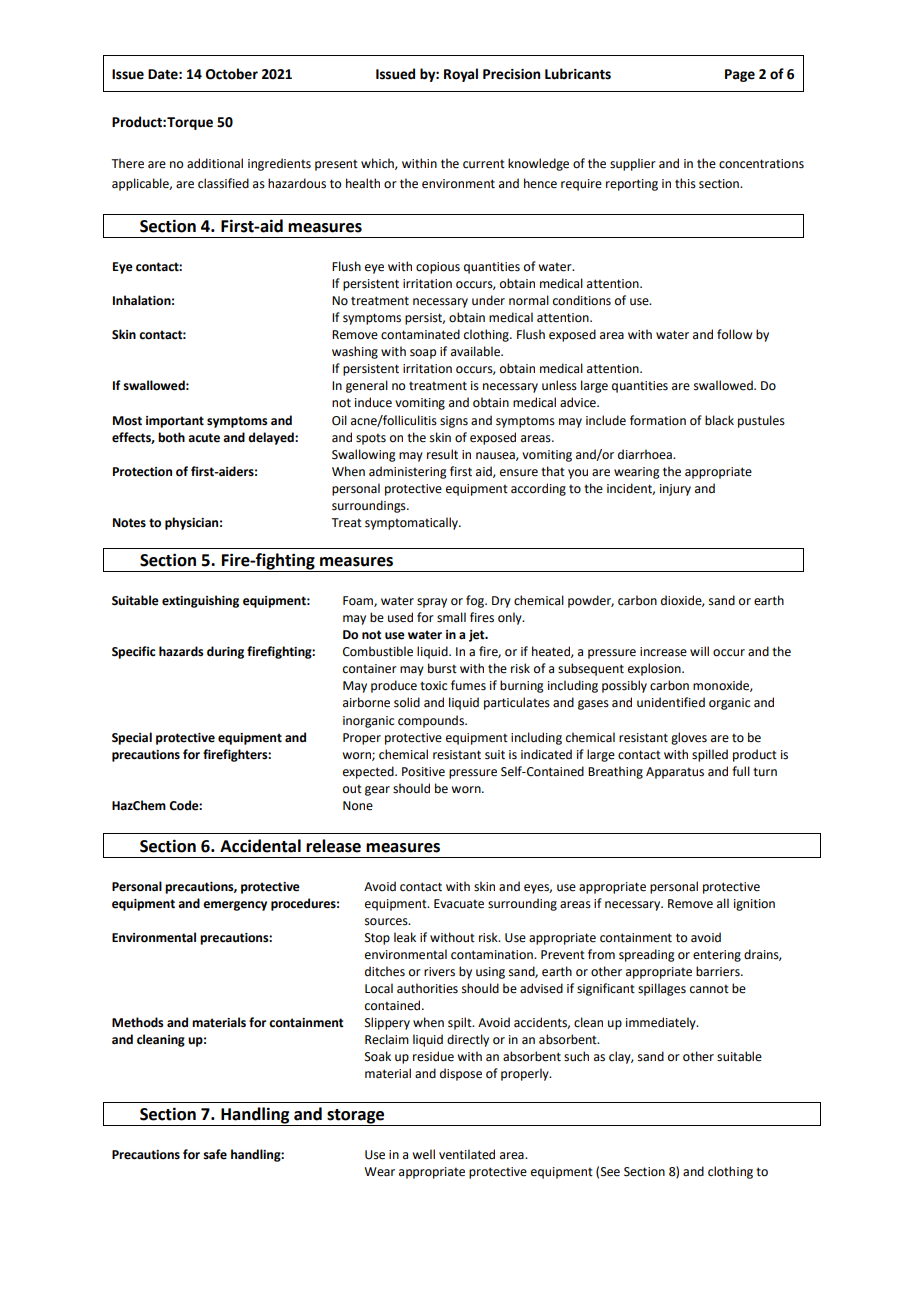  Describe the element at coordinates (740, 75) in the screenshot. I see `Page` at that location.
